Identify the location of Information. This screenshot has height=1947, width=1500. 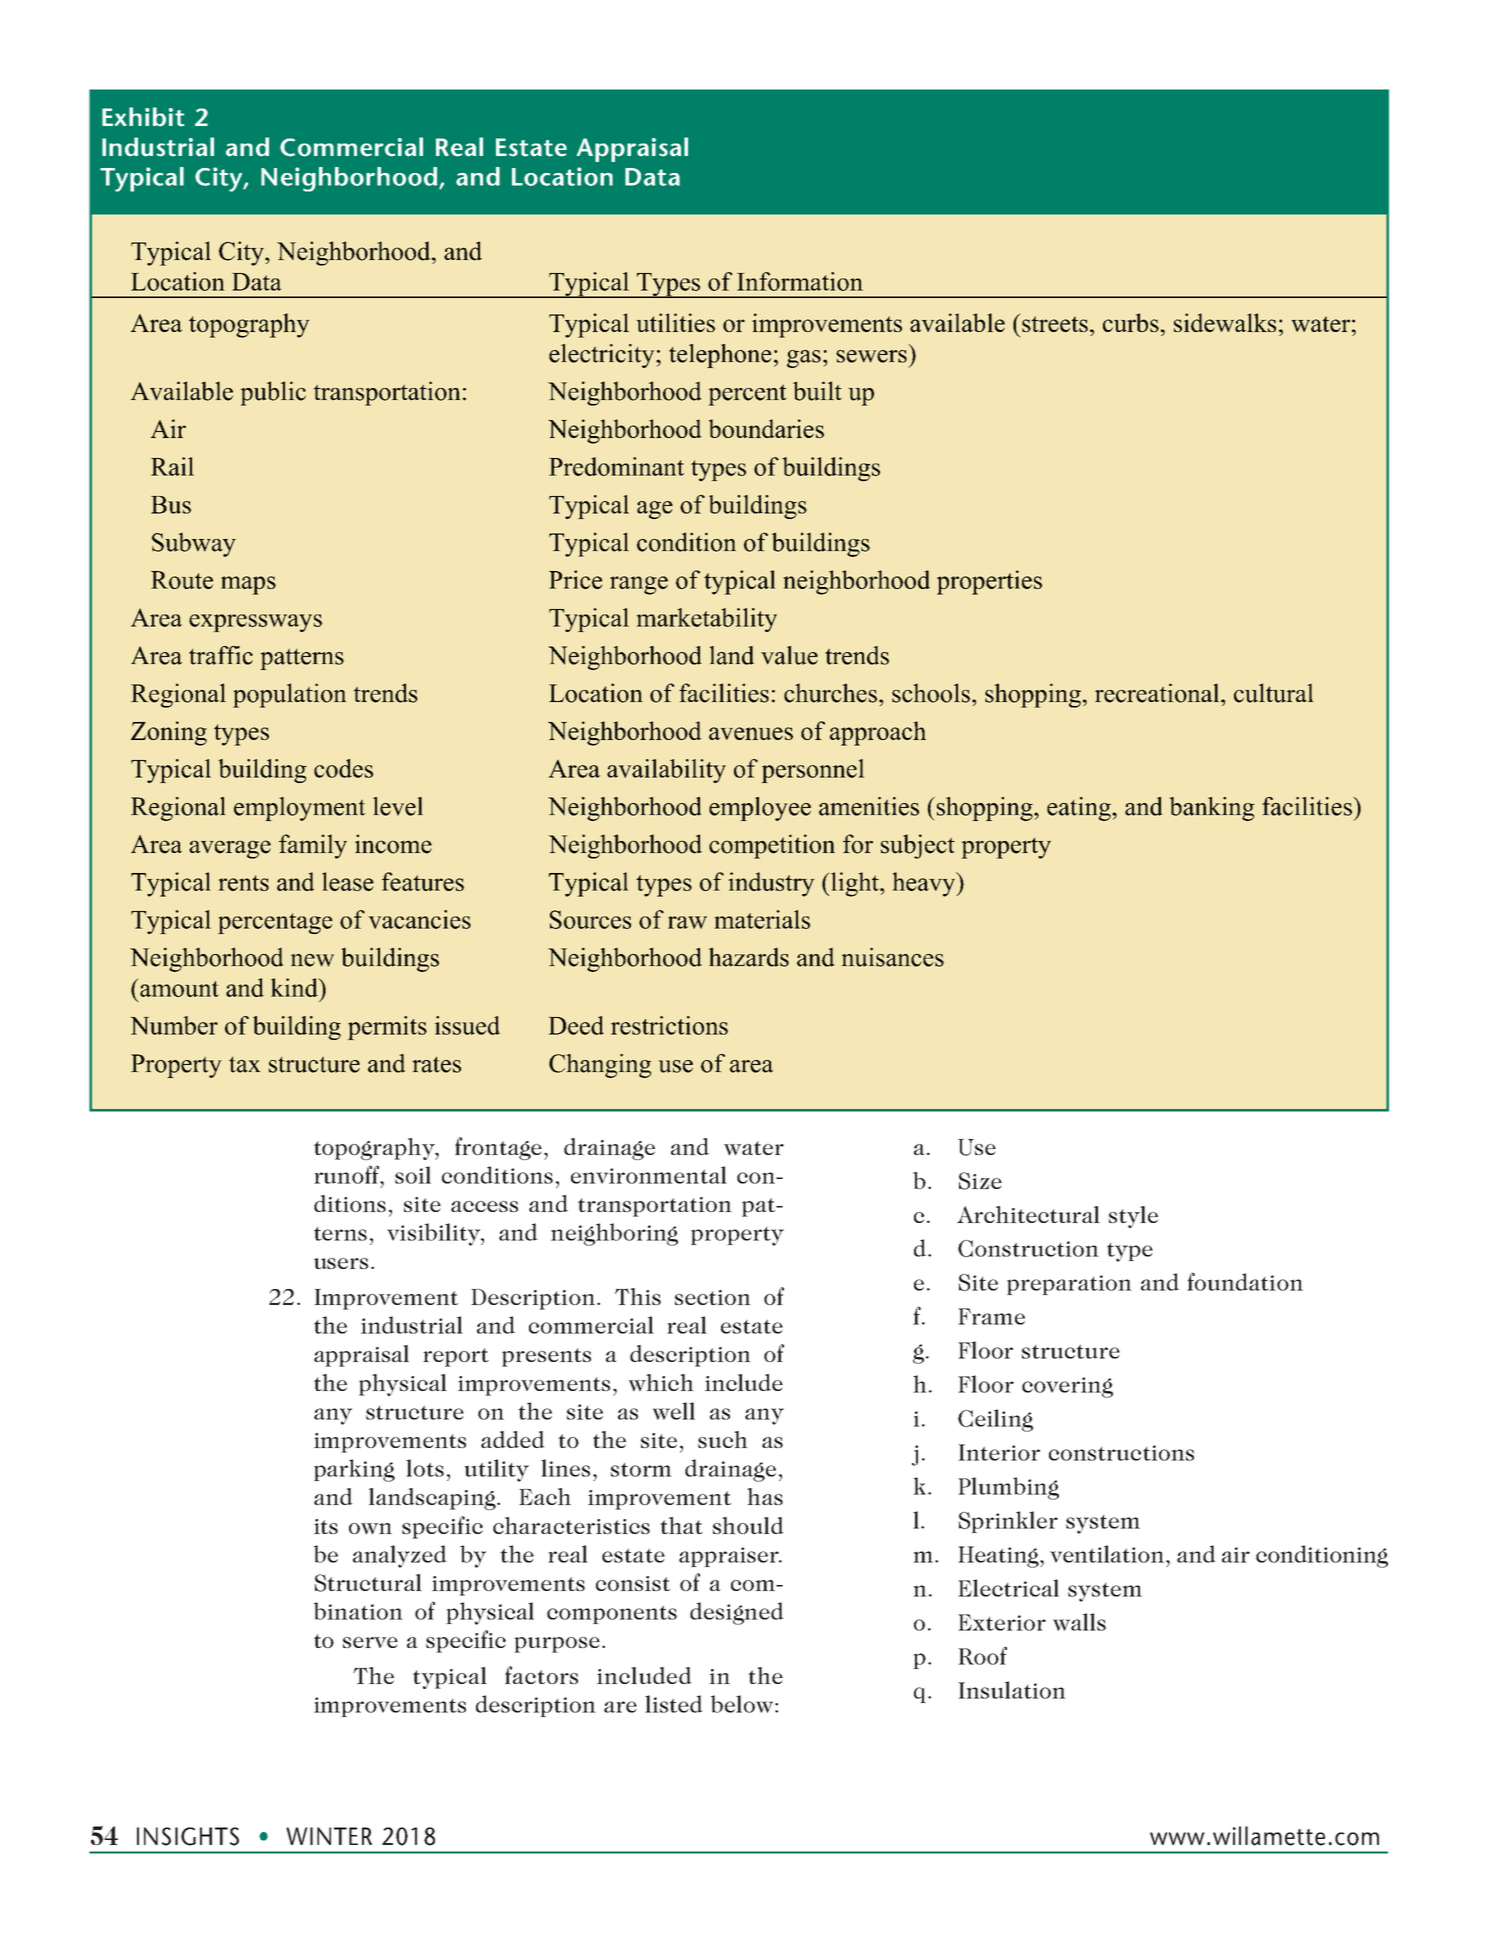
(800, 281).
